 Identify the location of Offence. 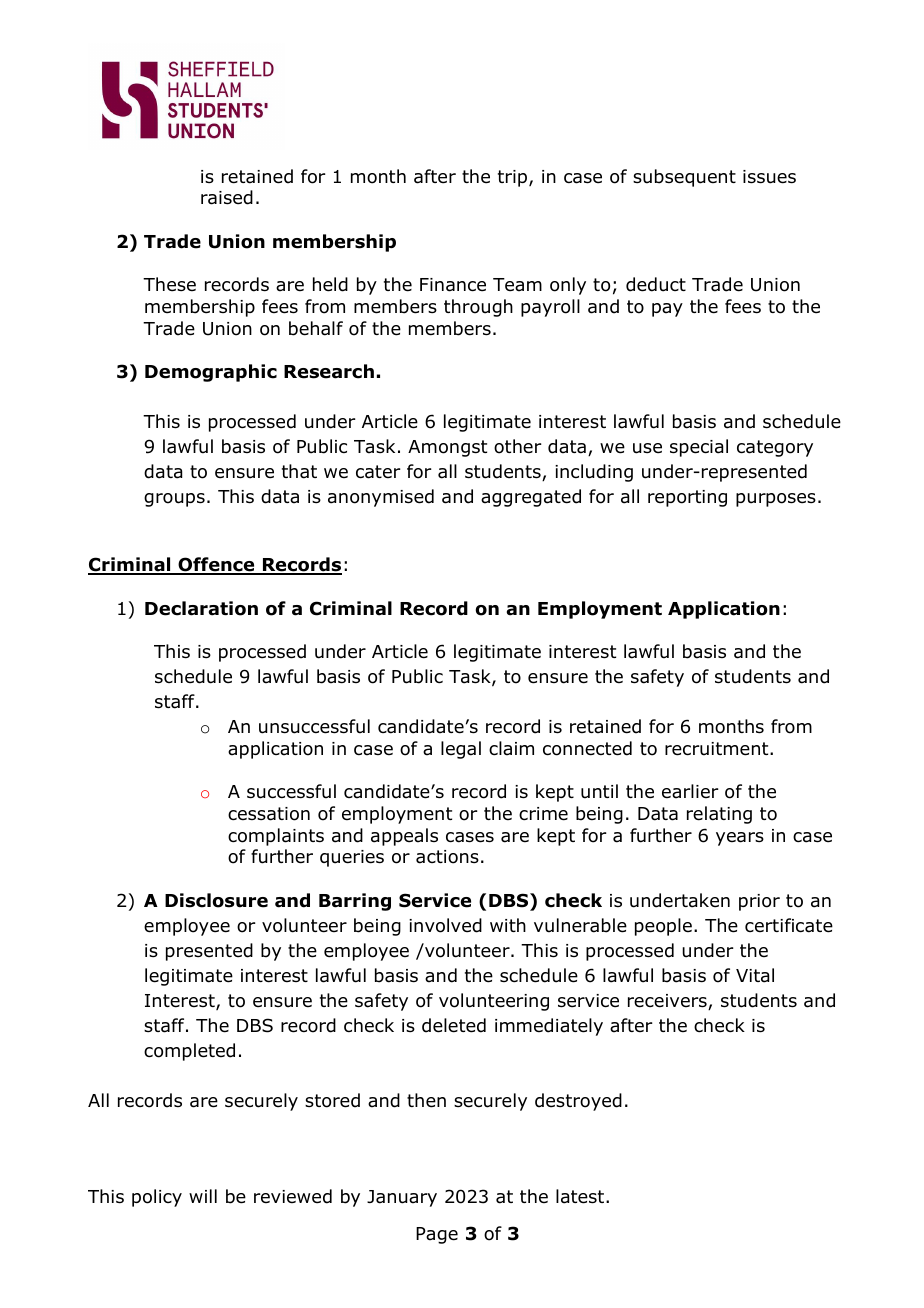
(216, 566).
